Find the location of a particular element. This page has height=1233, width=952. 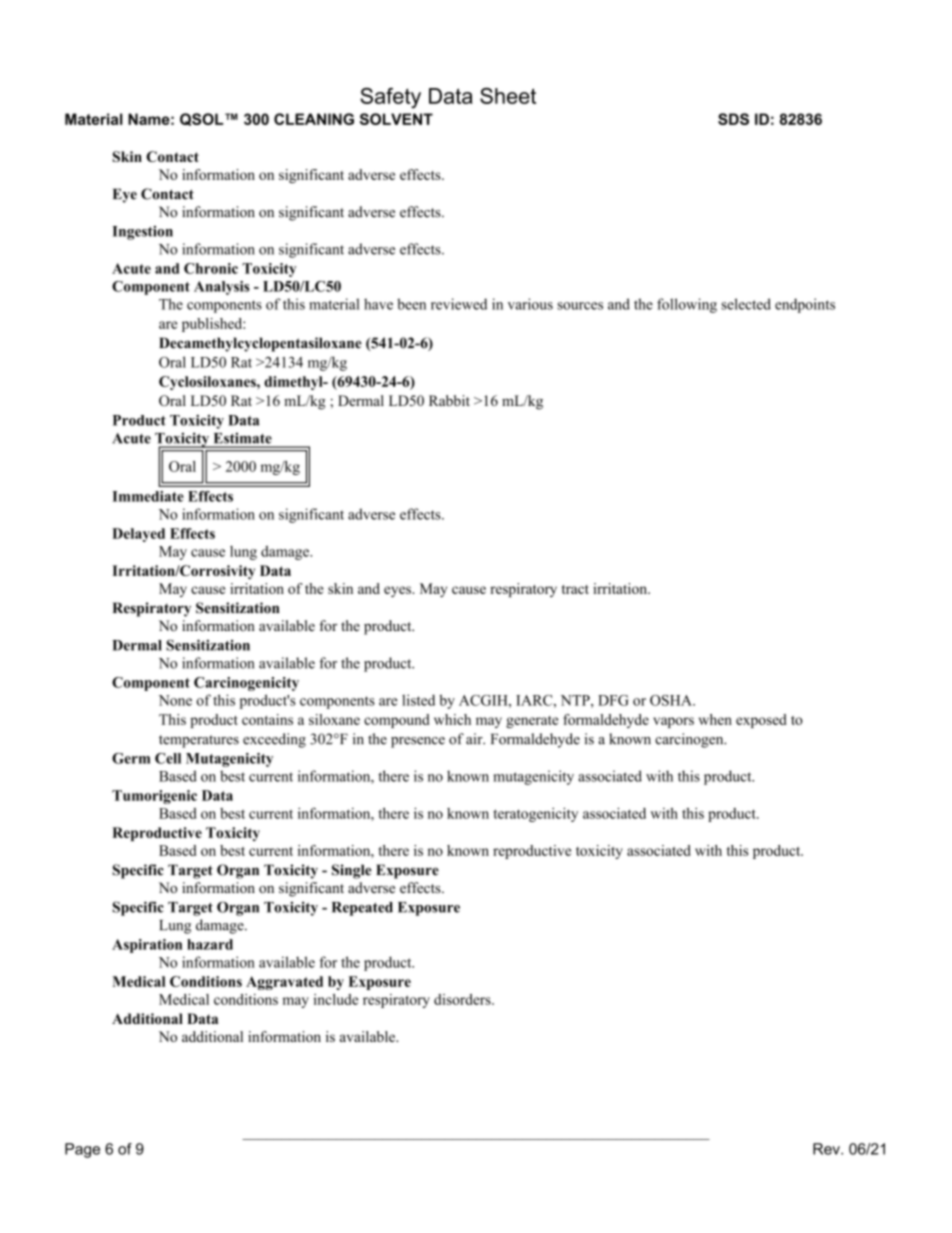

include is located at coordinates (335, 999).
